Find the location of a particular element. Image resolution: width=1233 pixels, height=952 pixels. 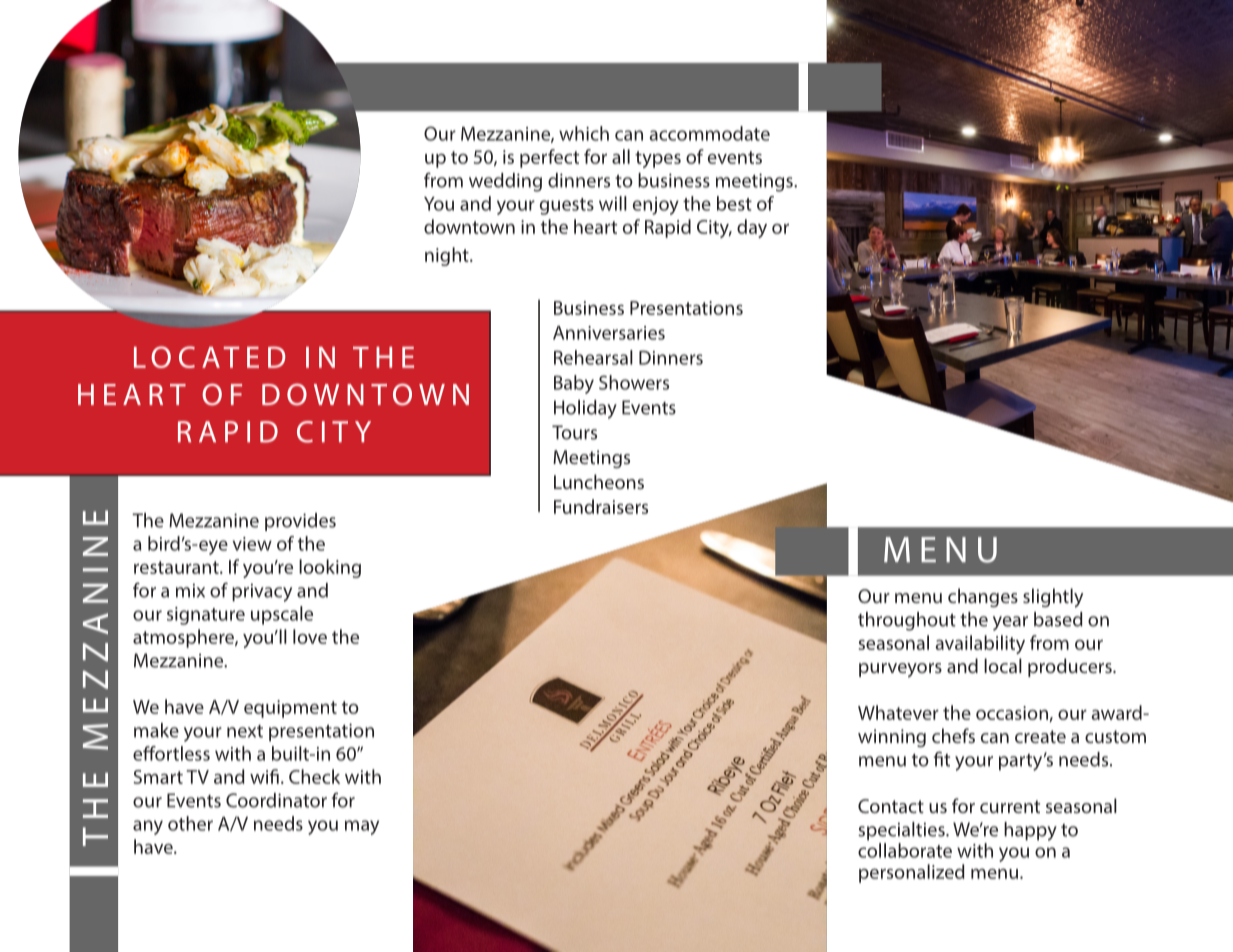

wedding is located at coordinates (505, 182).
